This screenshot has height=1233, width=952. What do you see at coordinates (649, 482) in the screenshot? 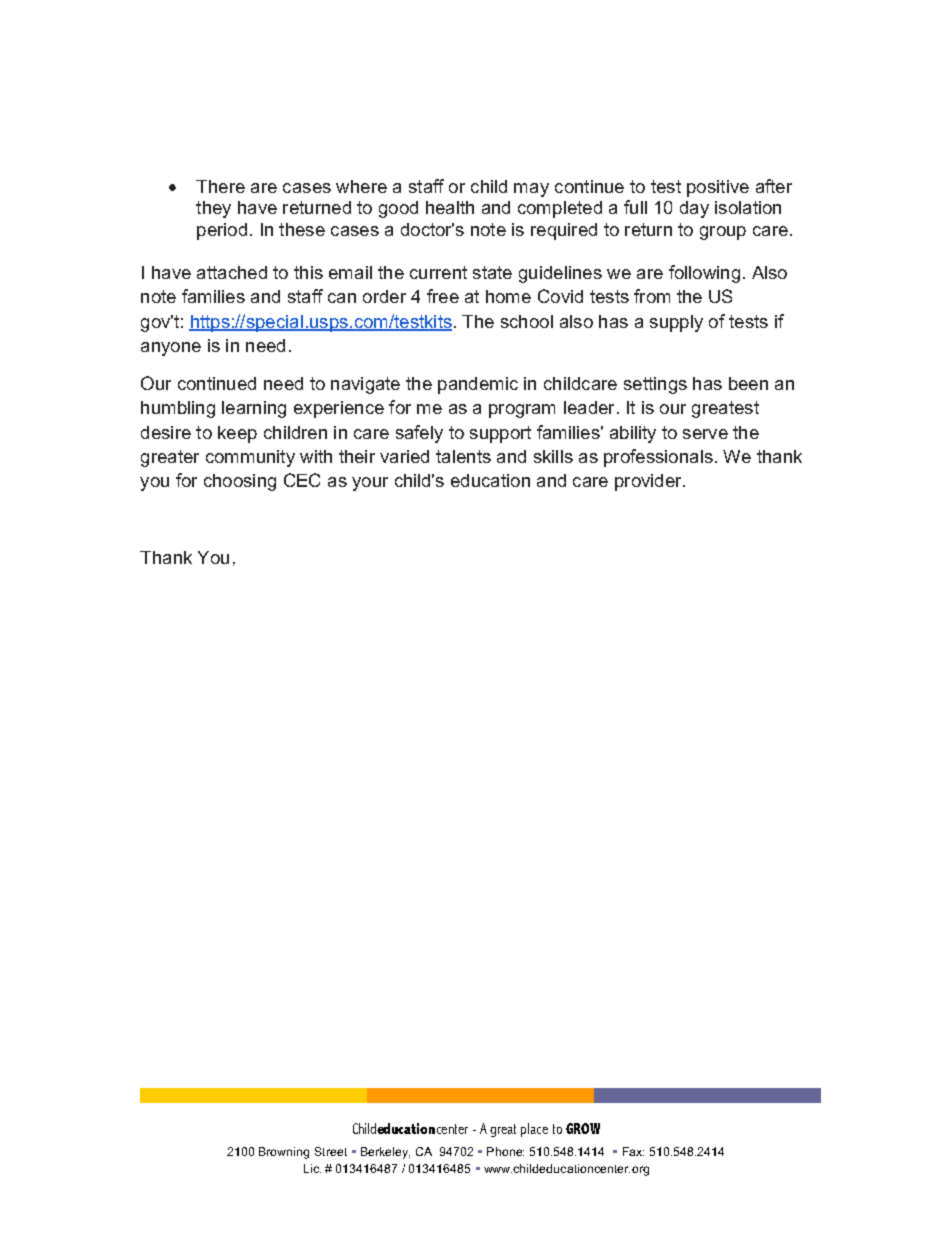
I see `provider` at bounding box center [649, 482].
